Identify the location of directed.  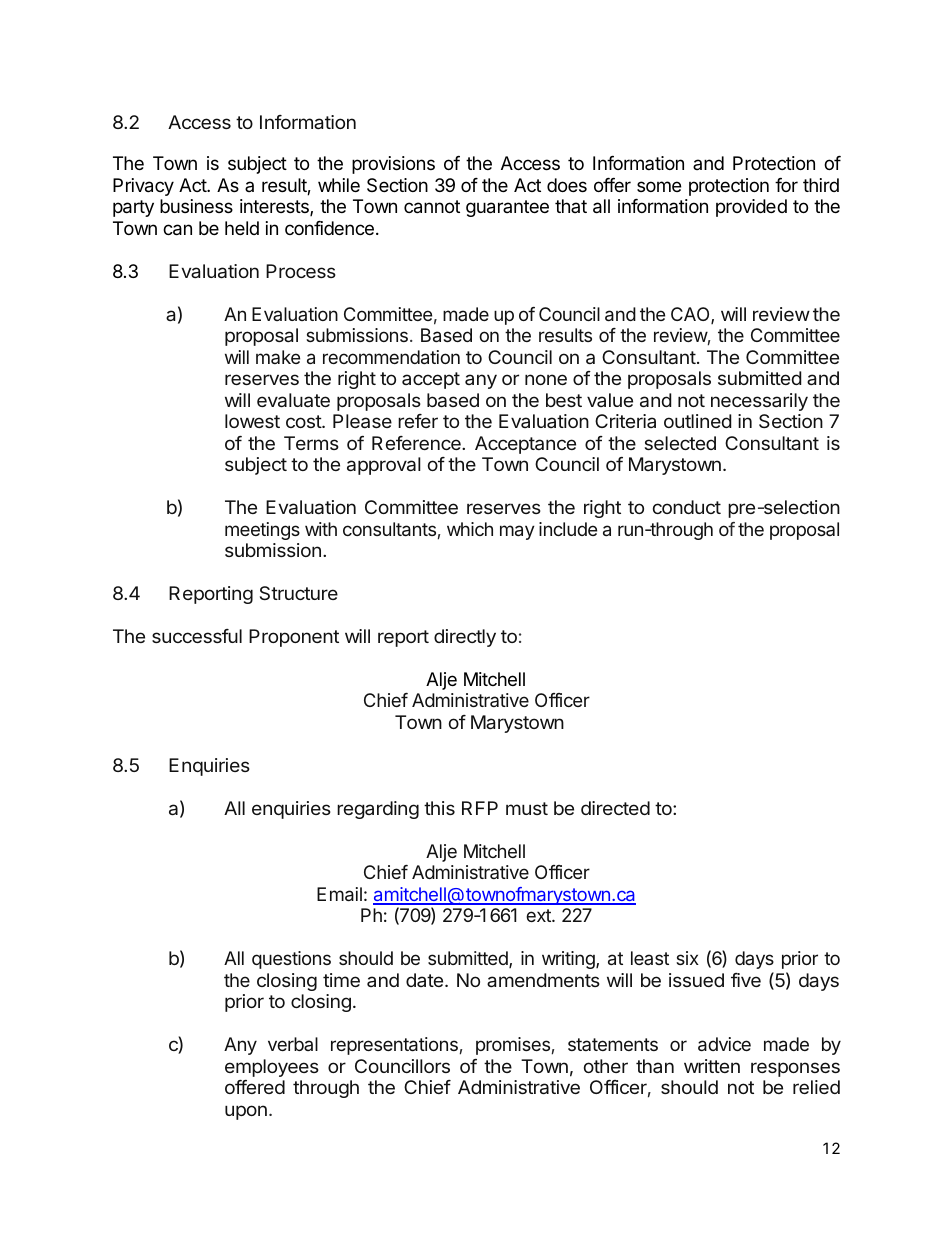
(615, 808).
